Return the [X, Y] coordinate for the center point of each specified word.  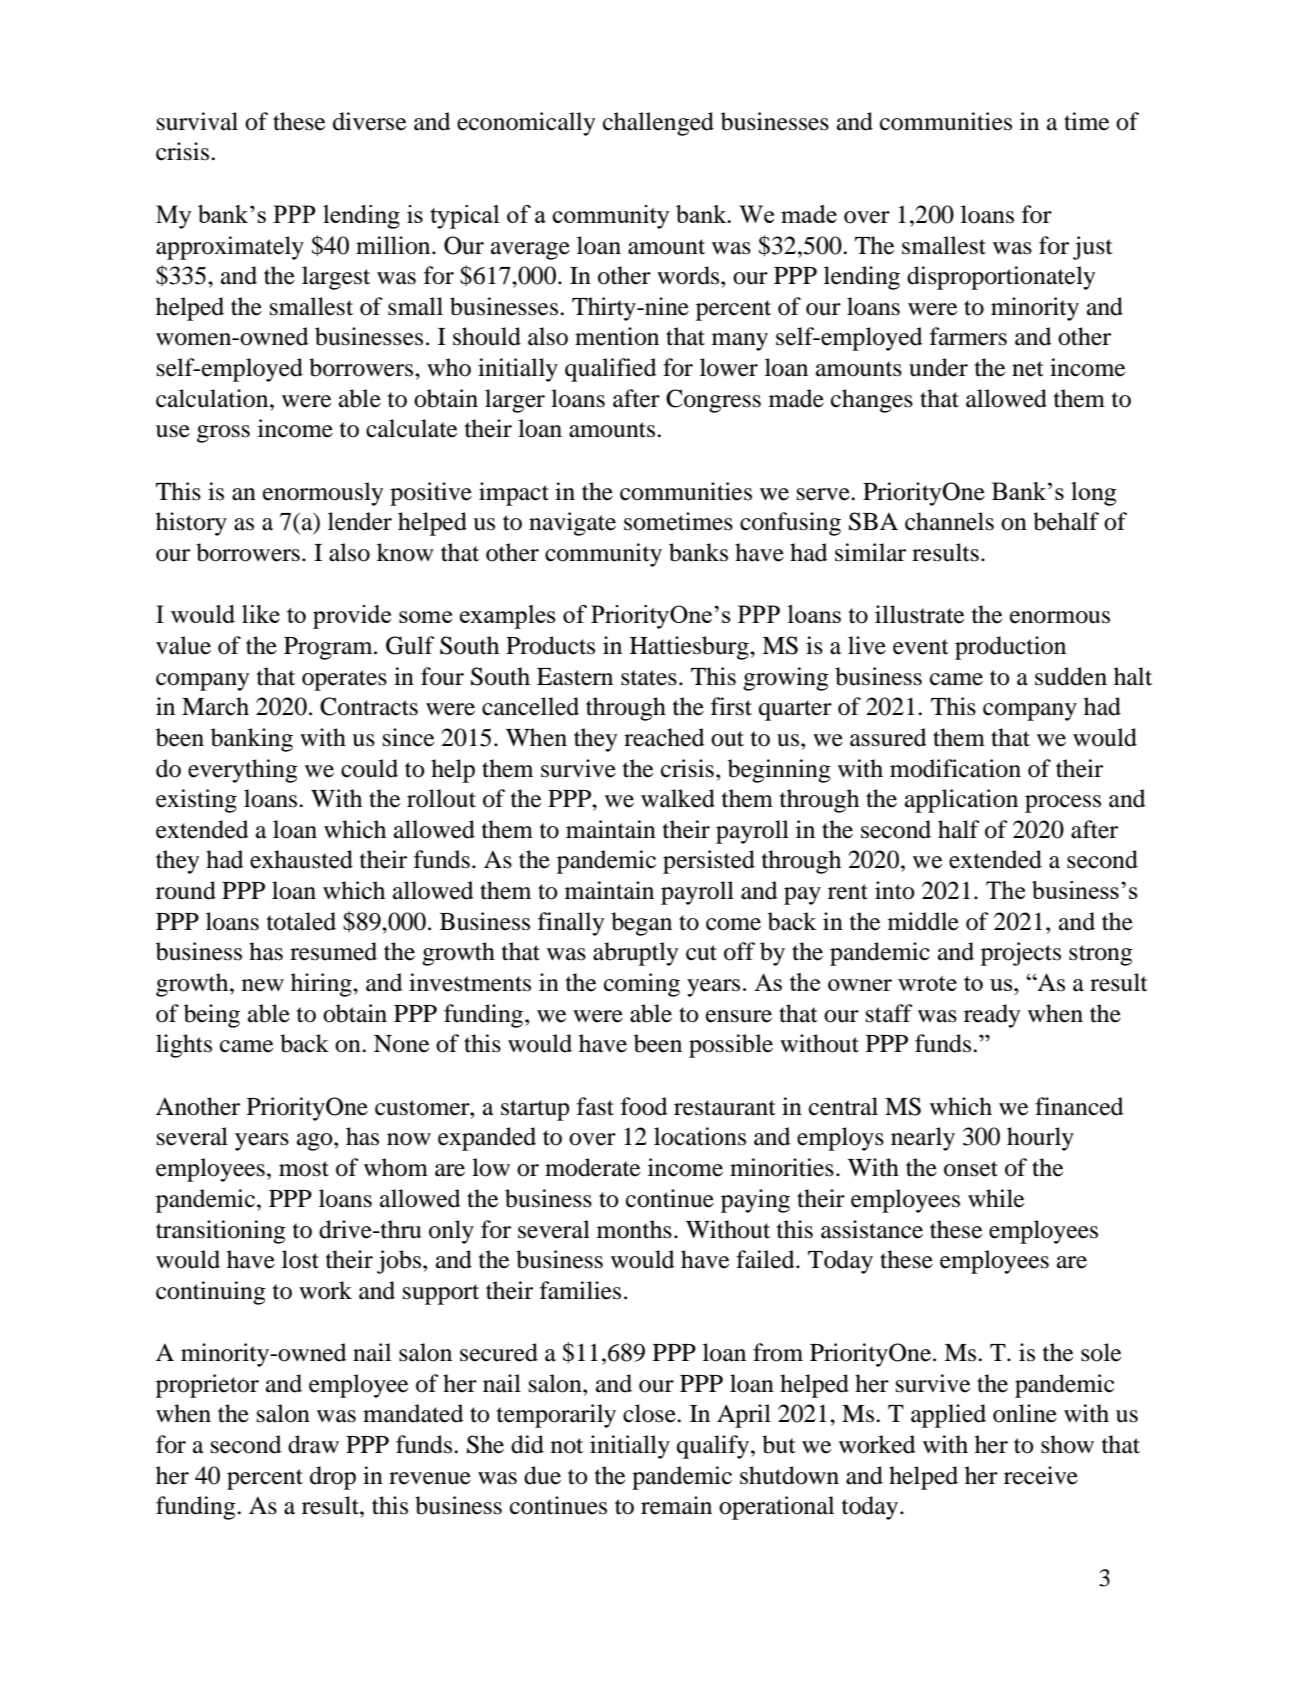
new [263, 985]
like [261, 614]
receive [1041, 1475]
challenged [658, 124]
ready [992, 1016]
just [1093, 248]
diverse [369, 121]
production [1010, 648]
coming [642, 985]
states [649, 678]
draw [313, 1444]
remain [676, 1505]
